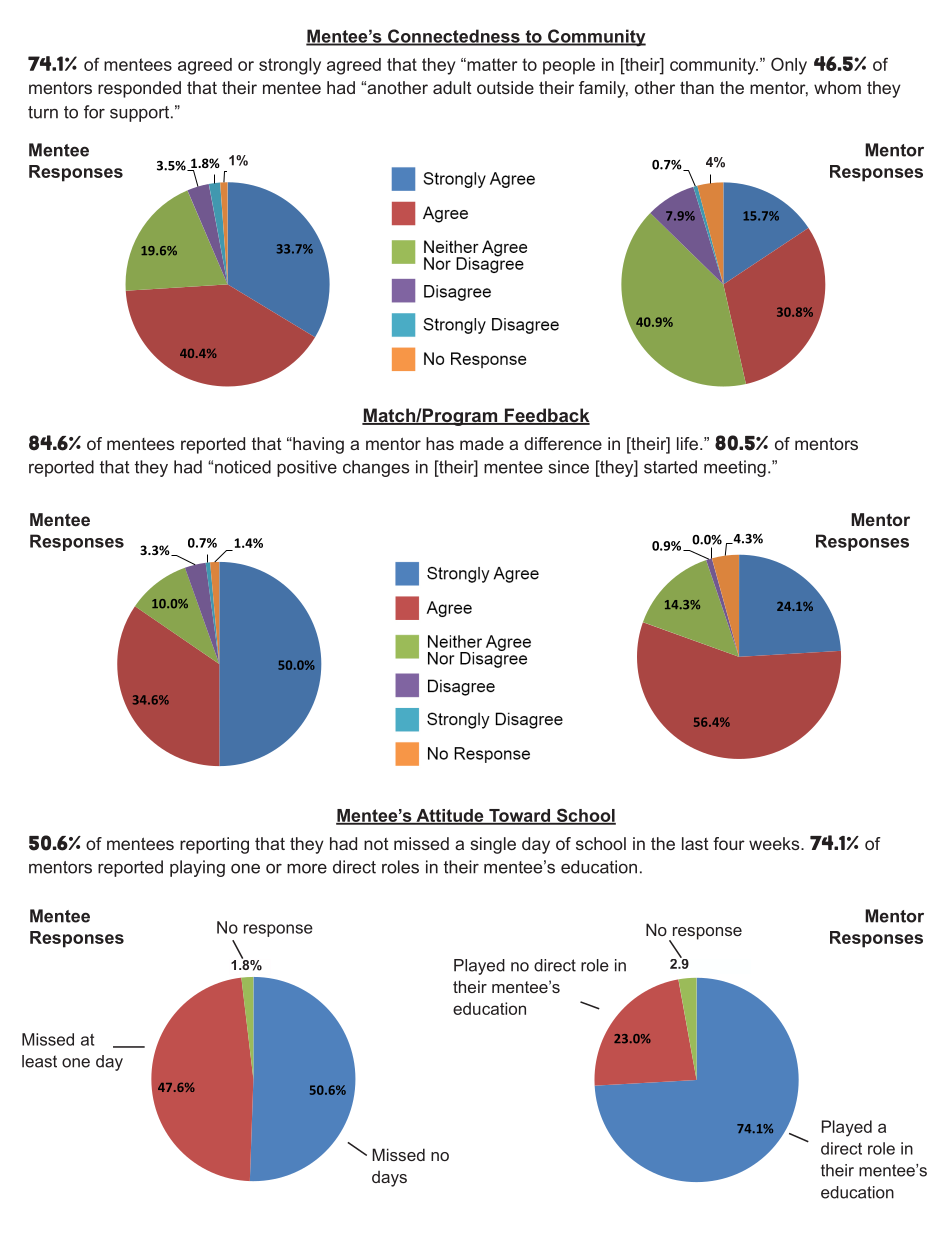 The height and width of the screenshot is (1233, 952). I want to click on noticed, so click(243, 467).
